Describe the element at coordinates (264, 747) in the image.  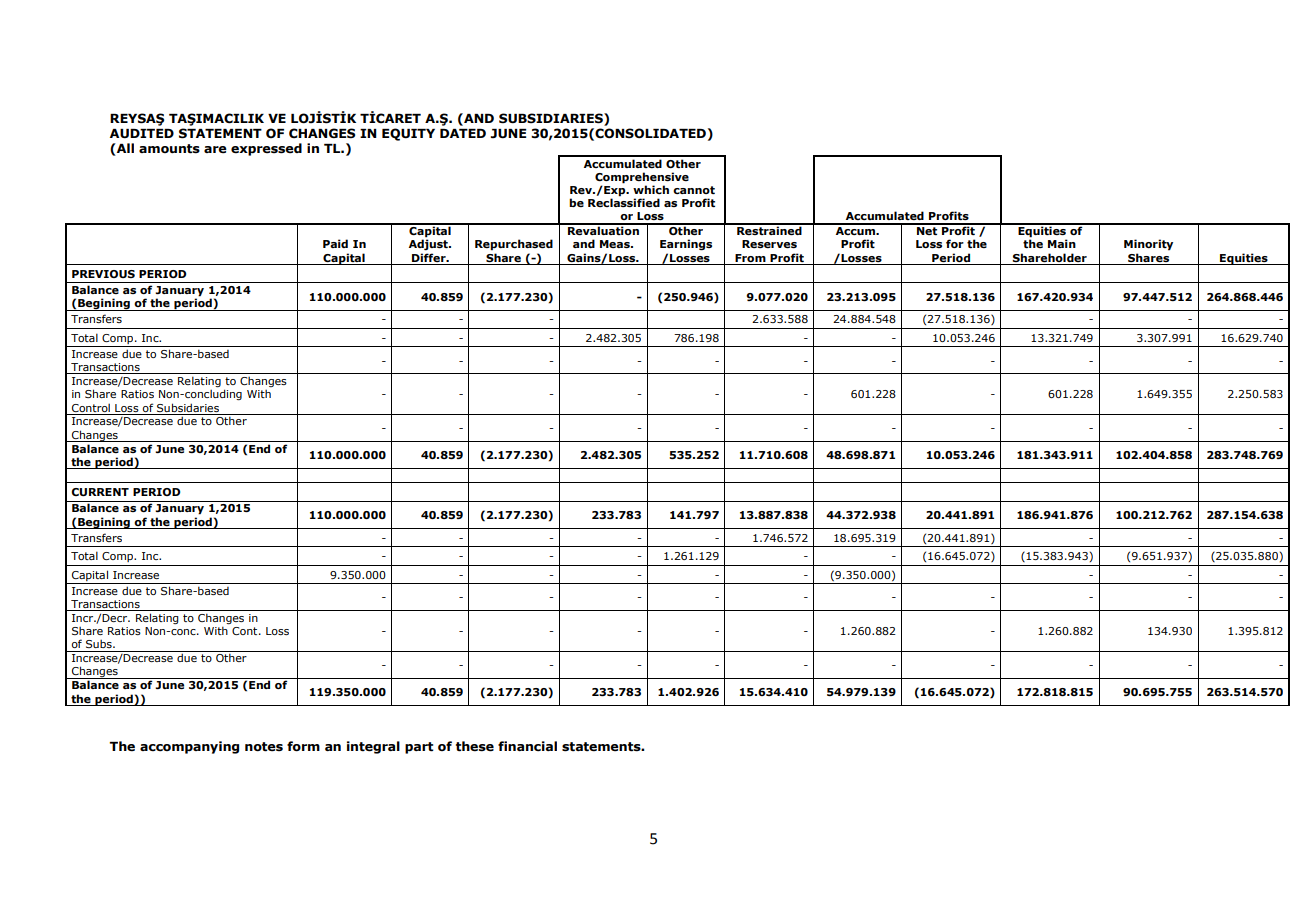
I see `notes` at that location.
